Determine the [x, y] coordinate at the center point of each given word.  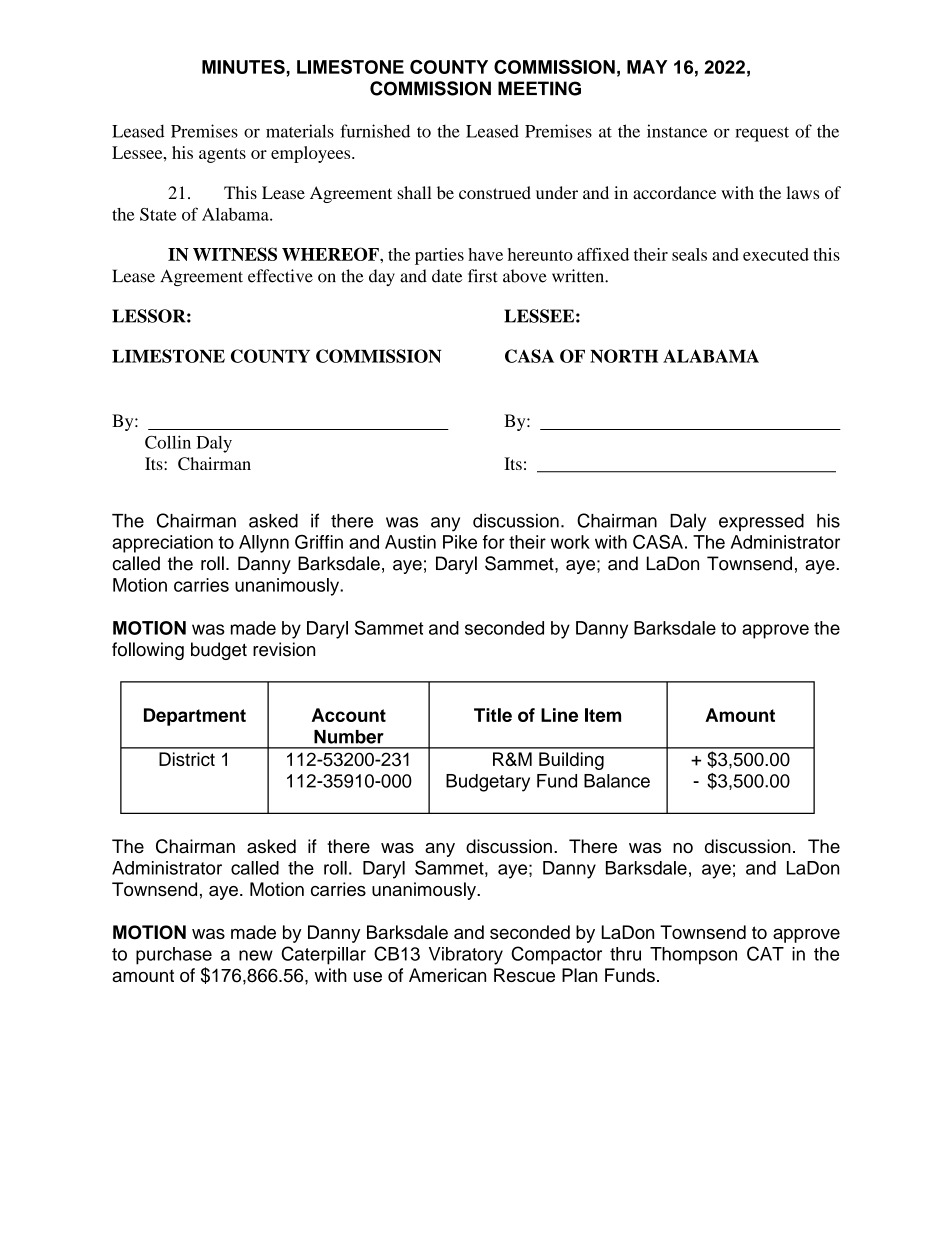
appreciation [162, 544]
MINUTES [244, 67]
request [762, 134]
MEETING [539, 88]
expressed [761, 522]
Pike [460, 542]
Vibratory [466, 956]
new [256, 955]
